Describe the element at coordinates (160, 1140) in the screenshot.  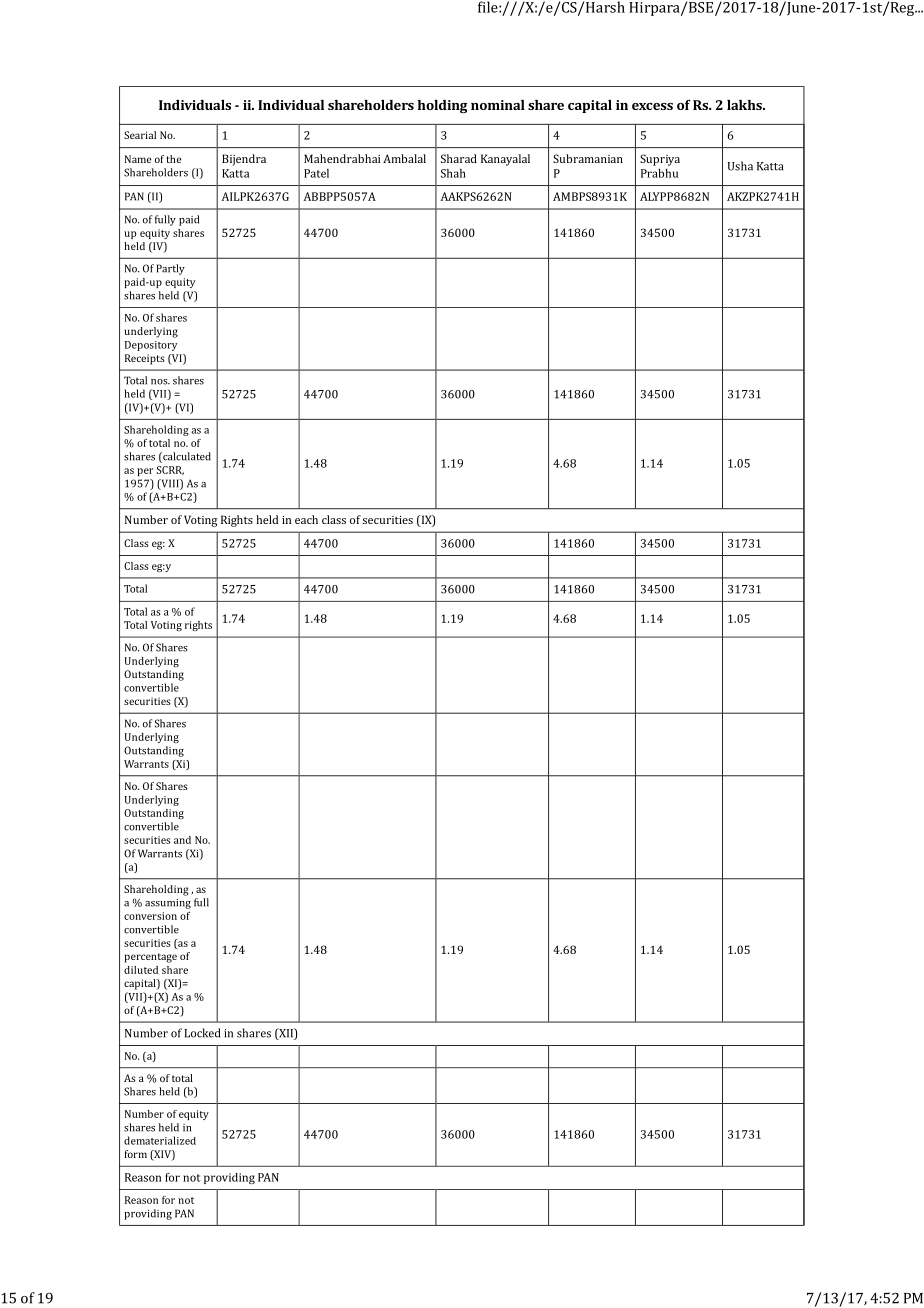
I see `dematerialized` at that location.
